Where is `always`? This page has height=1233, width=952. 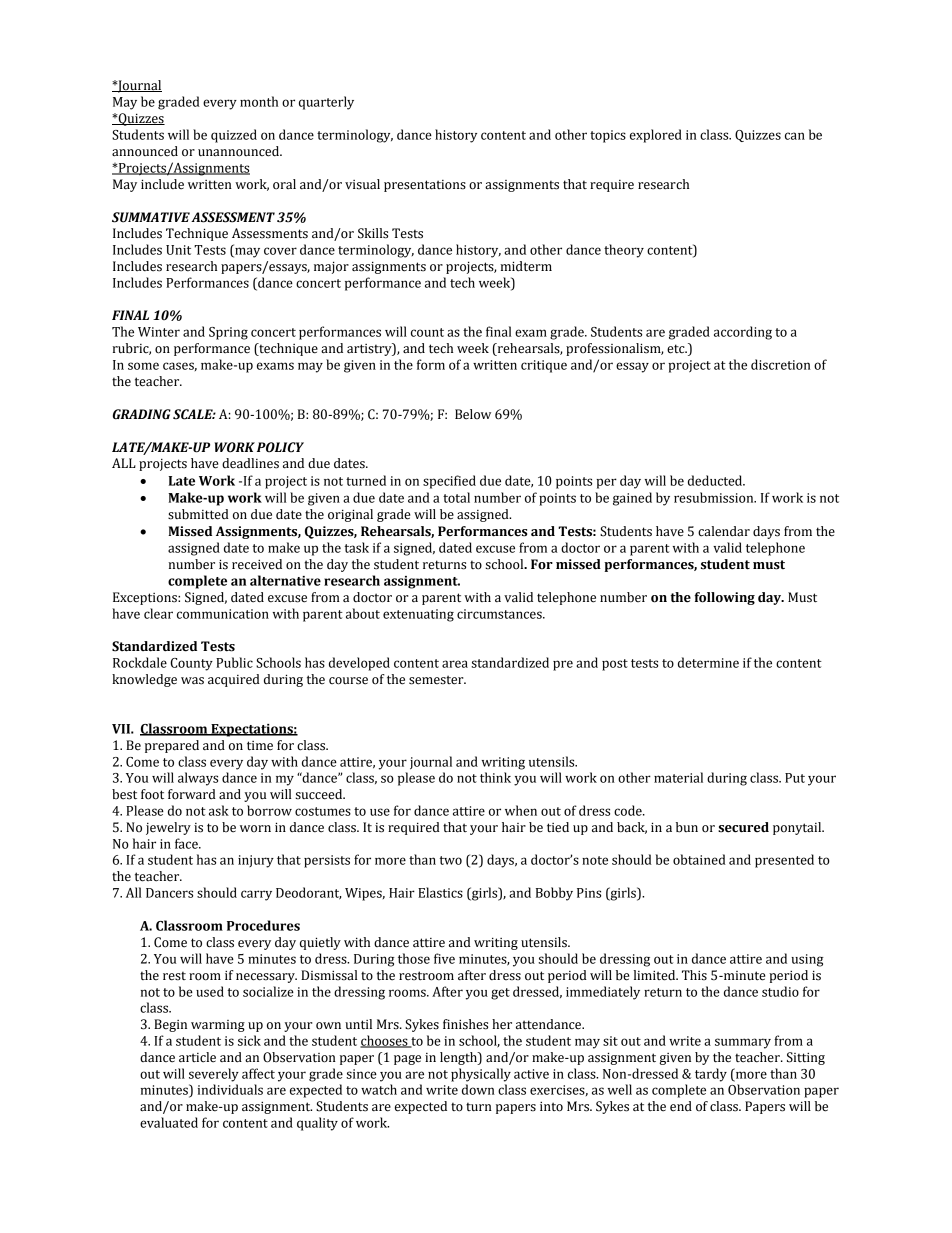
always is located at coordinates (198, 779).
